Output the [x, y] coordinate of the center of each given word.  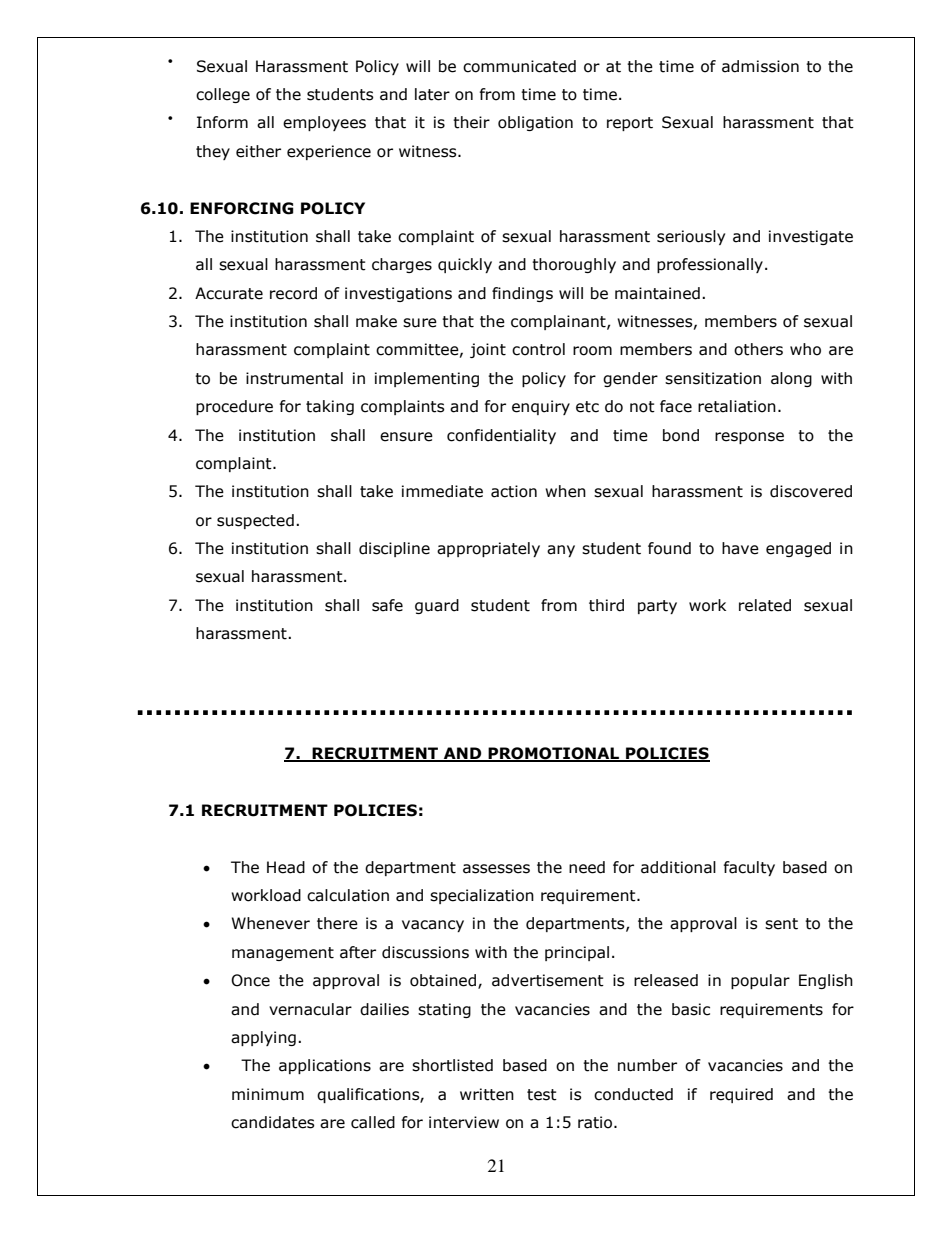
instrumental [294, 378]
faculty [749, 868]
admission [760, 66]
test [542, 1095]
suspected [255, 521]
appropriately [488, 549]
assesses [496, 869]
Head [286, 867]
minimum [268, 1094]
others [758, 349]
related [765, 605]
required [741, 1095]
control [538, 349]
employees [324, 123]
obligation [535, 123]
